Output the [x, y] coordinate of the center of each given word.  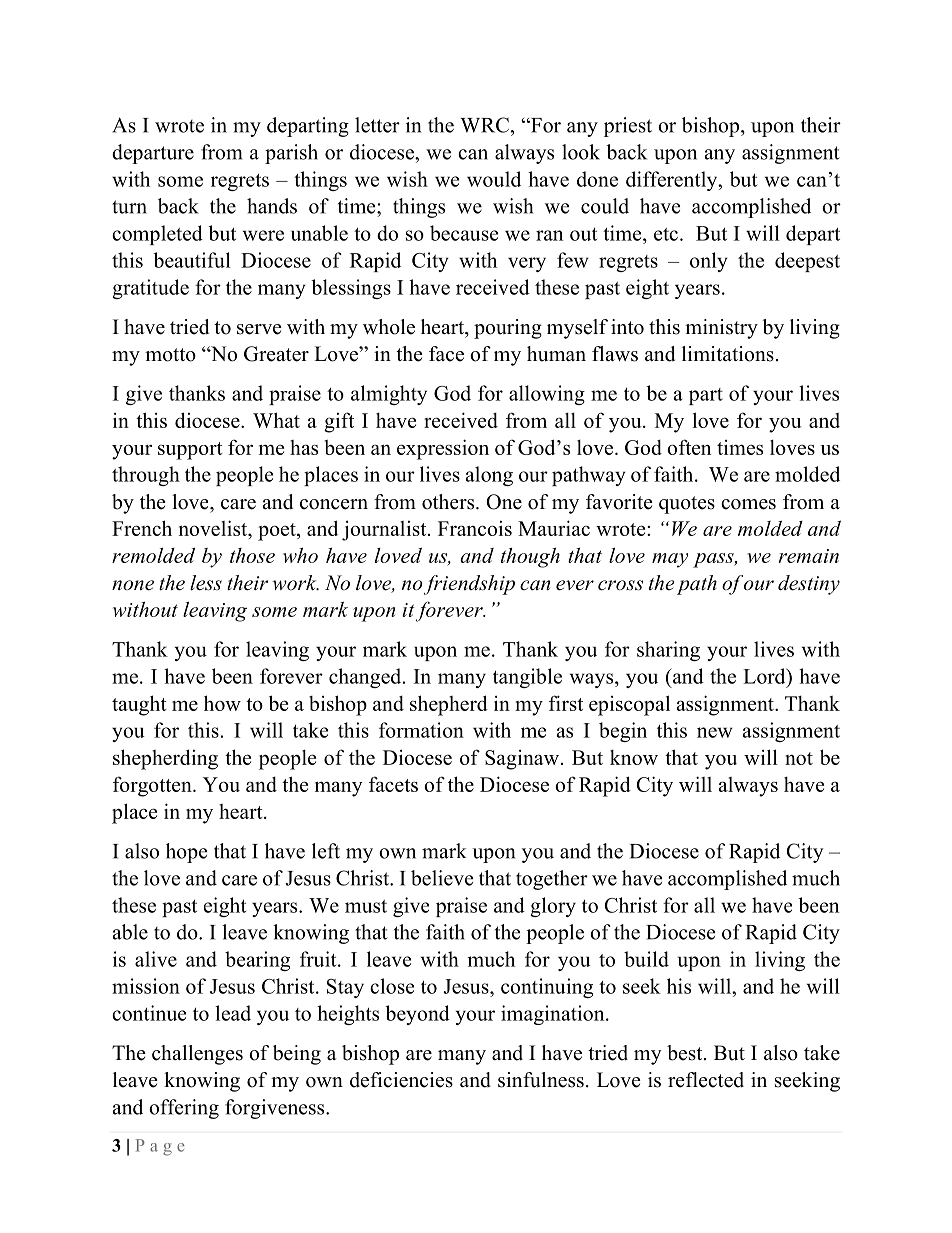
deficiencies [401, 1080]
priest [628, 127]
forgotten [153, 786]
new [715, 732]
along [489, 476]
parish [291, 154]
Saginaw [522, 760]
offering [184, 1109]
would [494, 179]
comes [748, 504]
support [190, 451]
